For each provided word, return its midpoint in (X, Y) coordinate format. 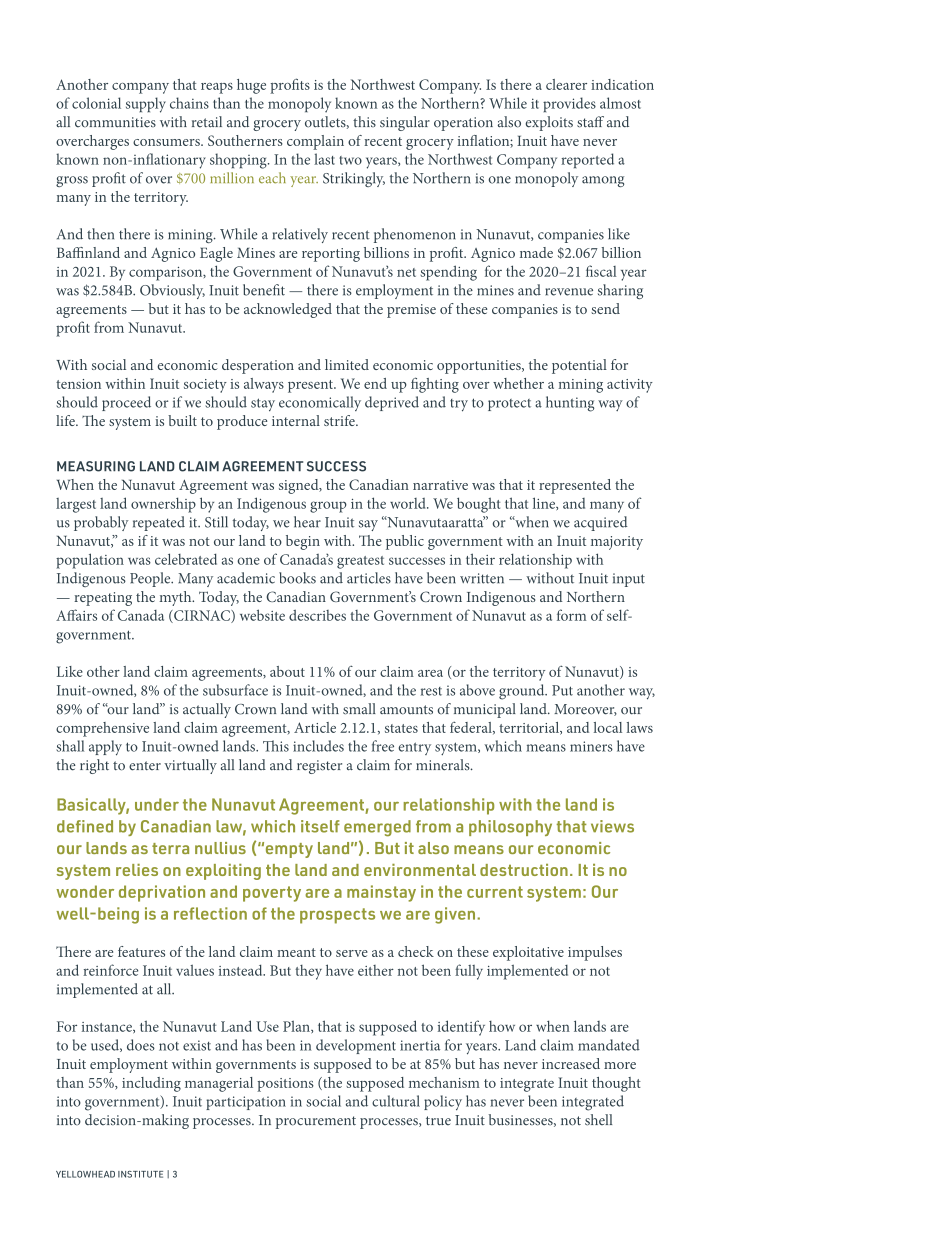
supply (146, 105)
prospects (337, 916)
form (571, 615)
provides (569, 104)
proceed (126, 403)
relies (137, 870)
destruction (524, 870)
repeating (103, 599)
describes (317, 615)
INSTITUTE (140, 1174)
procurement (316, 1122)
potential (579, 366)
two (350, 160)
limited (347, 364)
